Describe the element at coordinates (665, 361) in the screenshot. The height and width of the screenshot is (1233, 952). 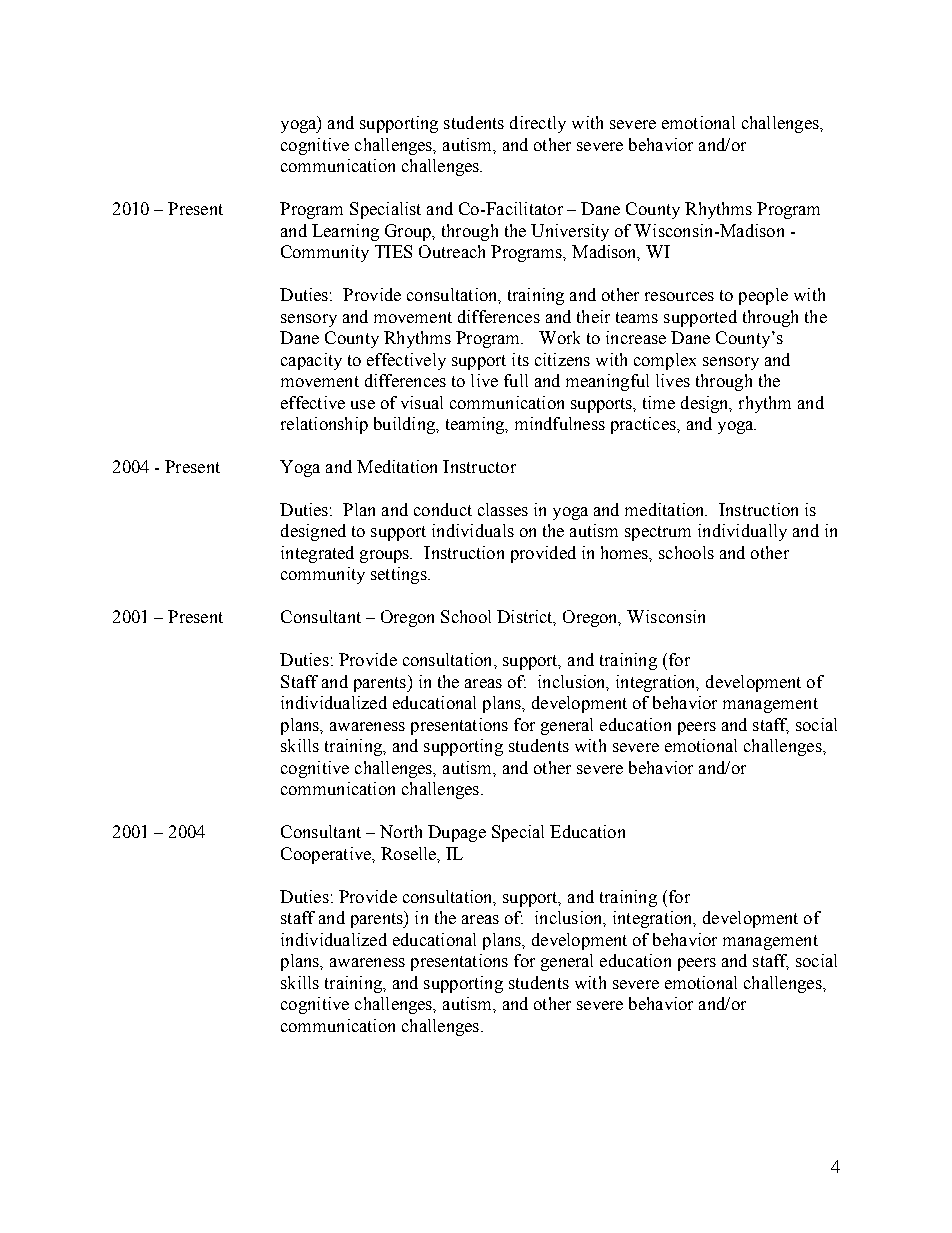
I see `complex` at that location.
